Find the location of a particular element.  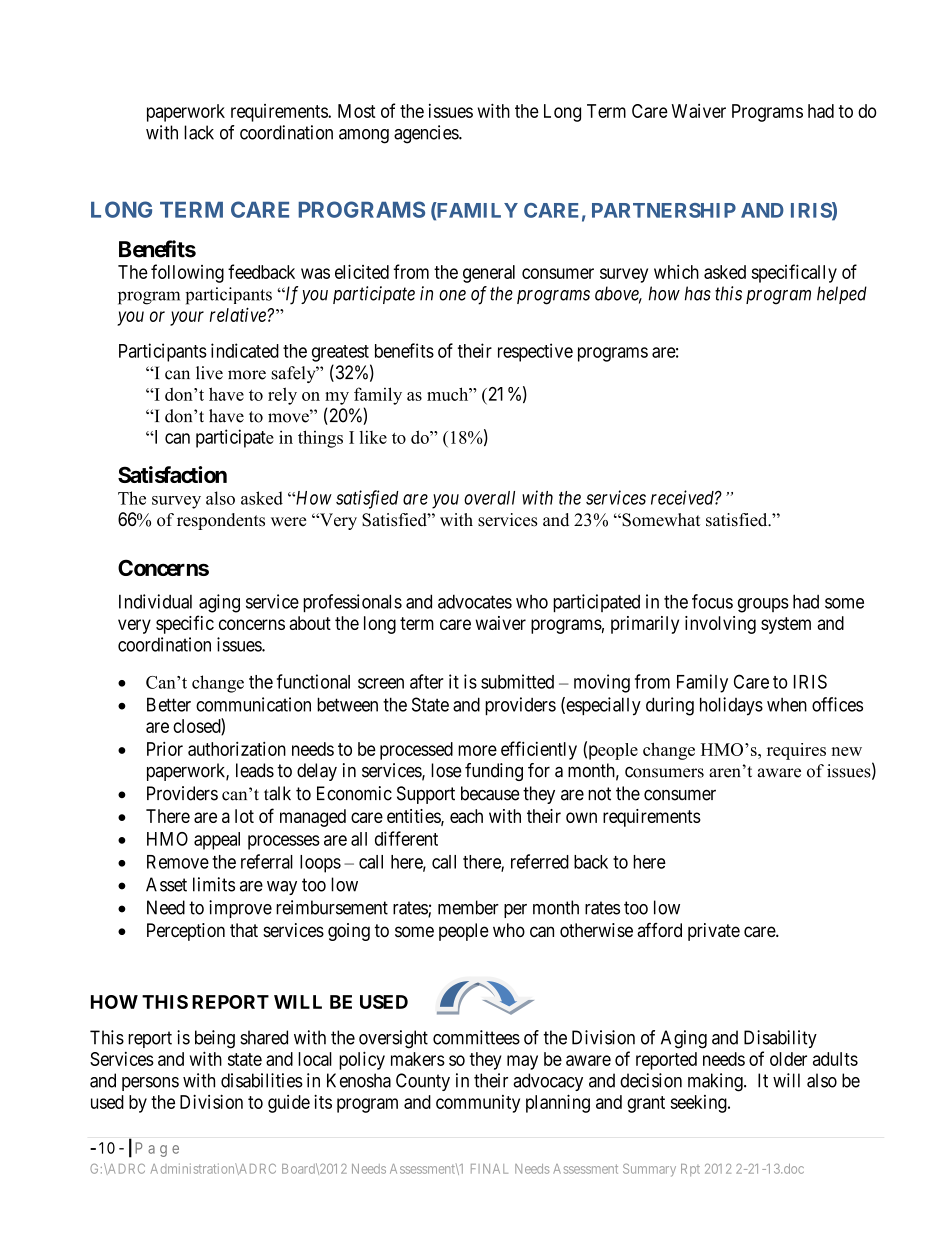

about is located at coordinates (310, 623).
